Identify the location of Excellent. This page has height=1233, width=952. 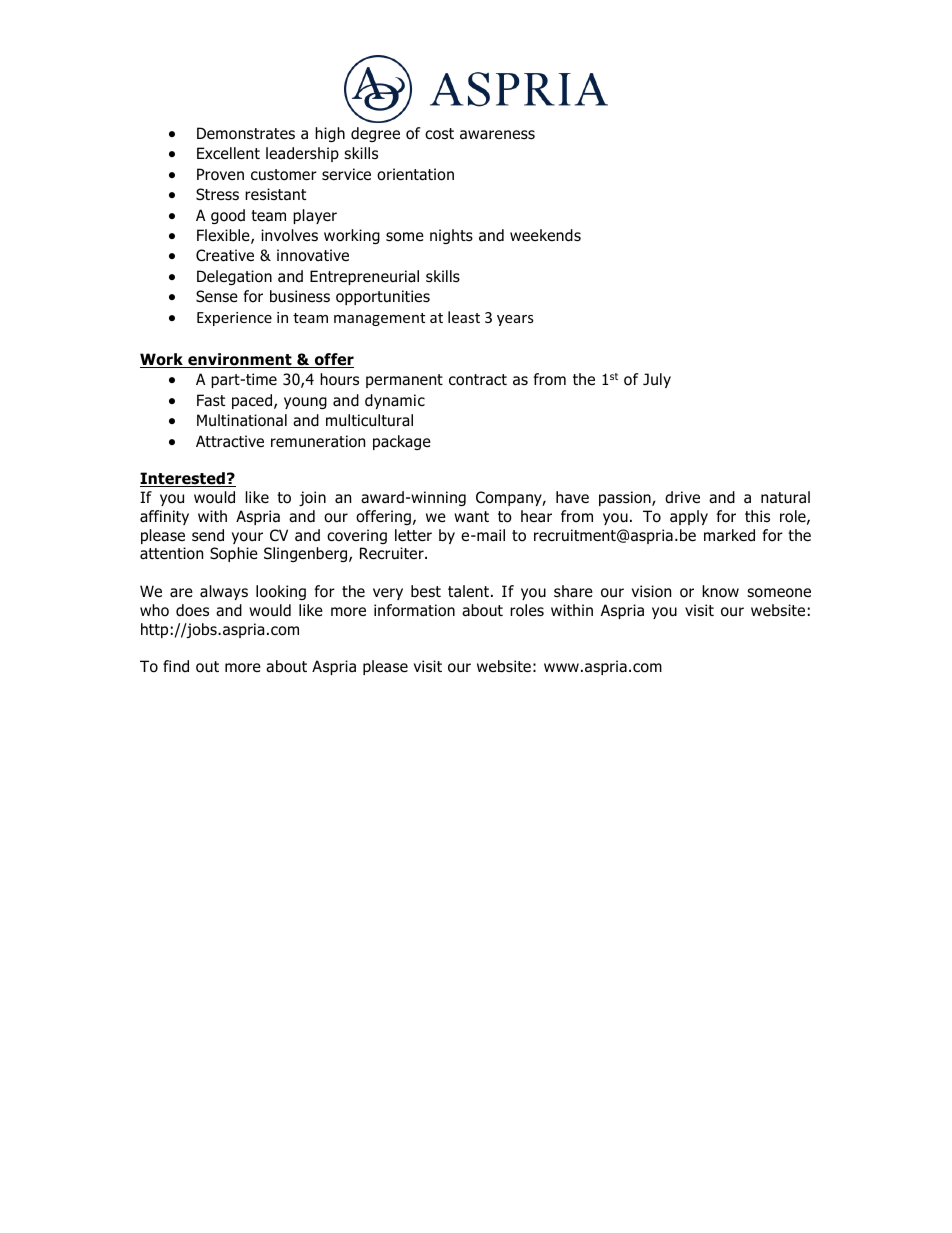
(228, 153).
